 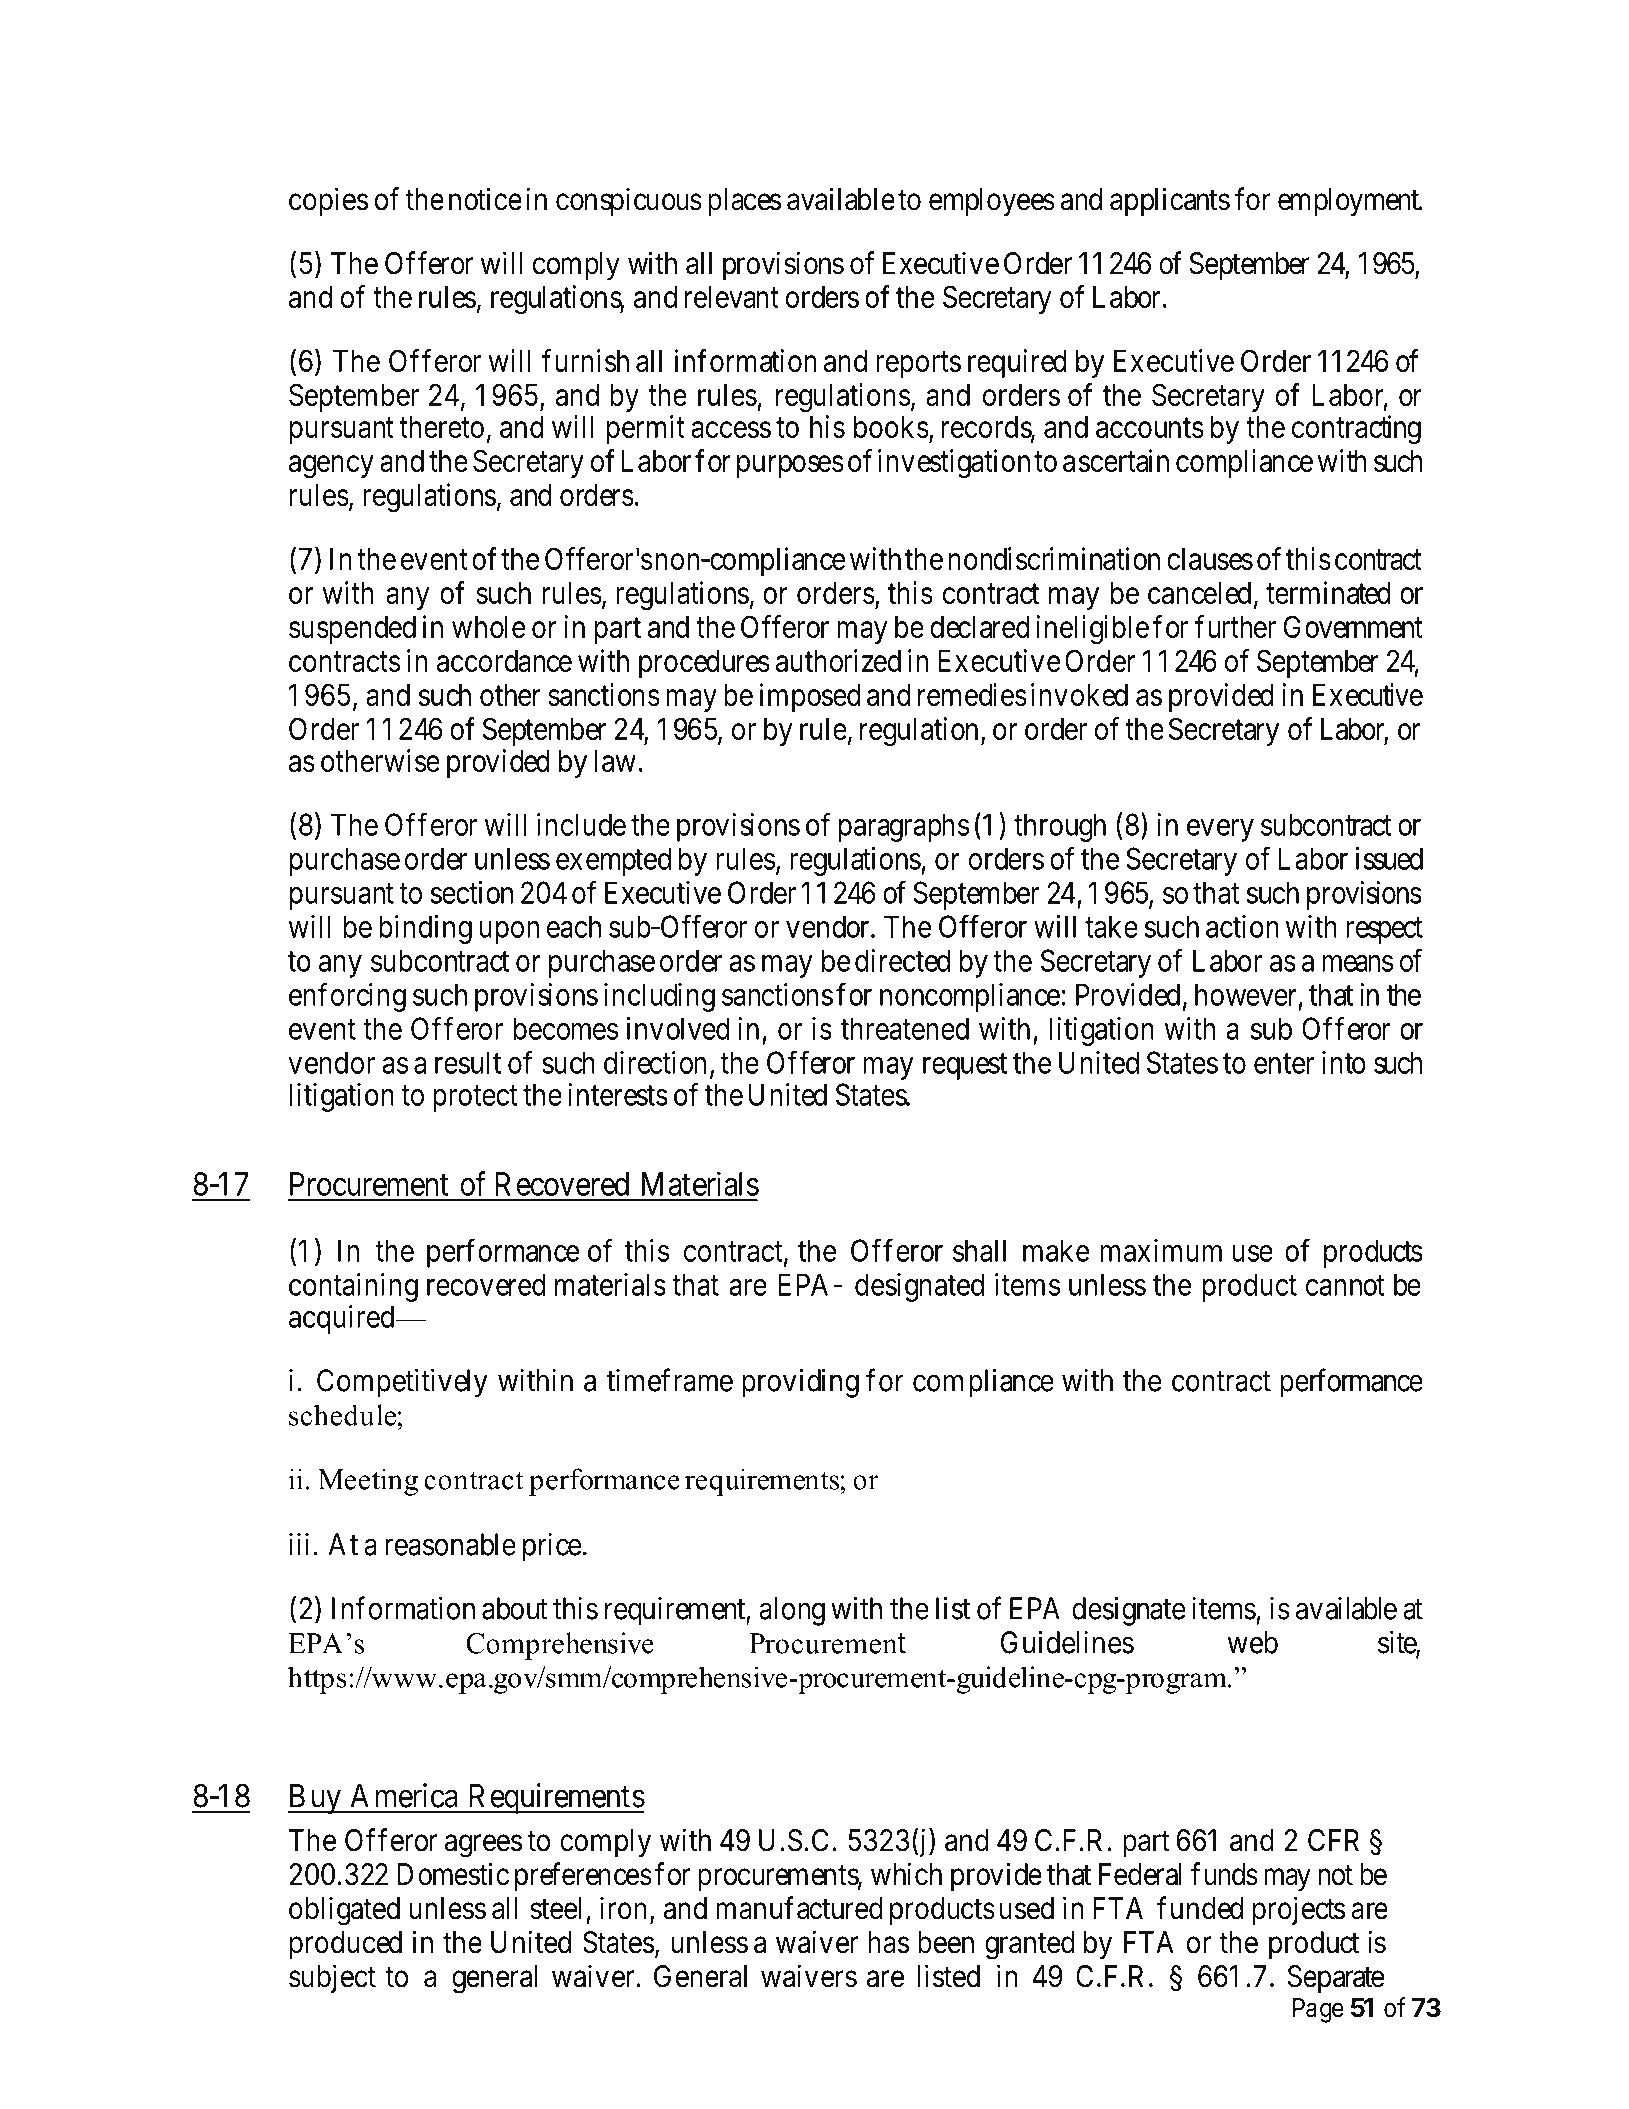 I want to click on imposed, so click(x=810, y=697).
